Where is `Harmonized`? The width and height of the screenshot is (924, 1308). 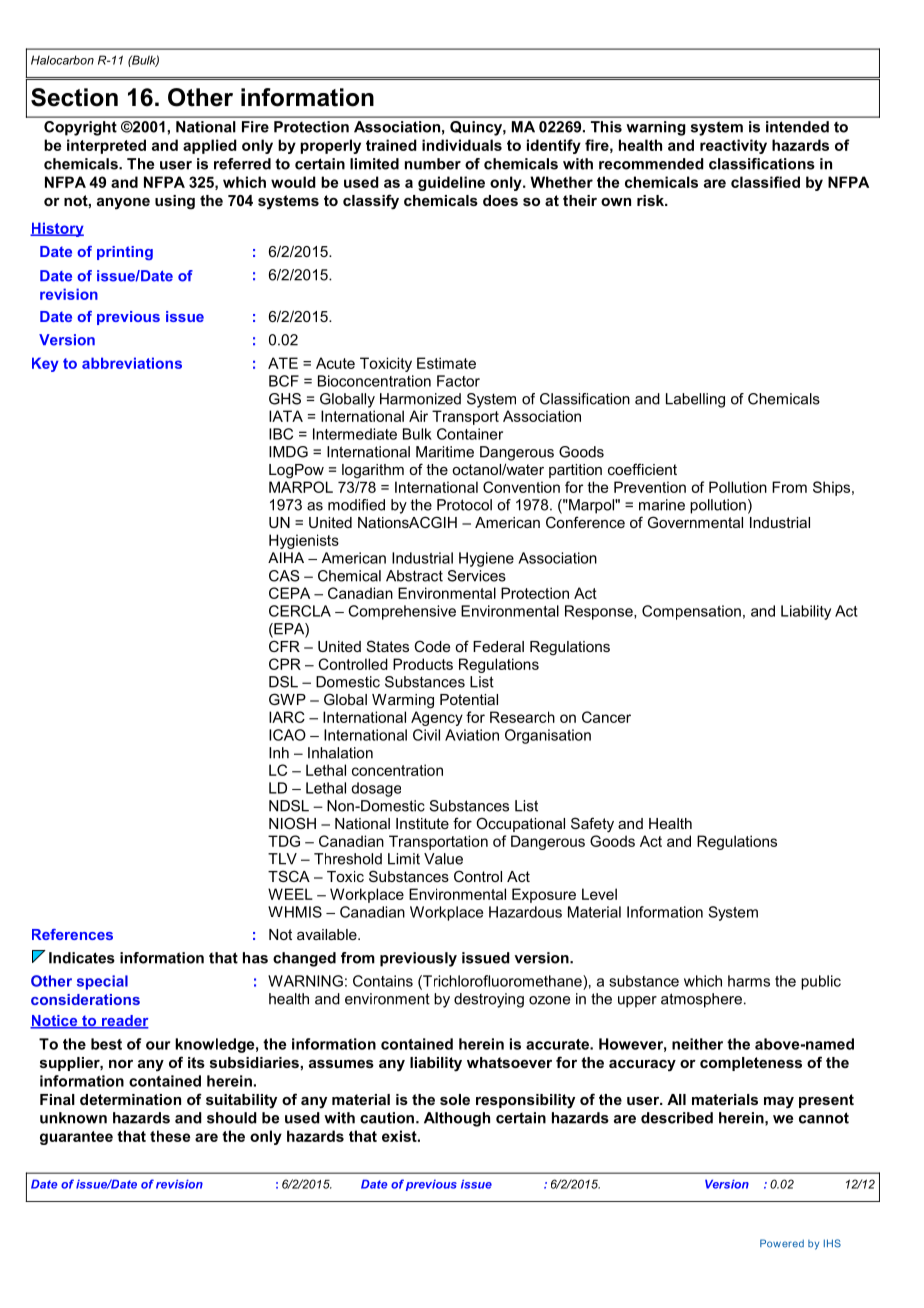 Harmonized is located at coordinates (420, 399).
